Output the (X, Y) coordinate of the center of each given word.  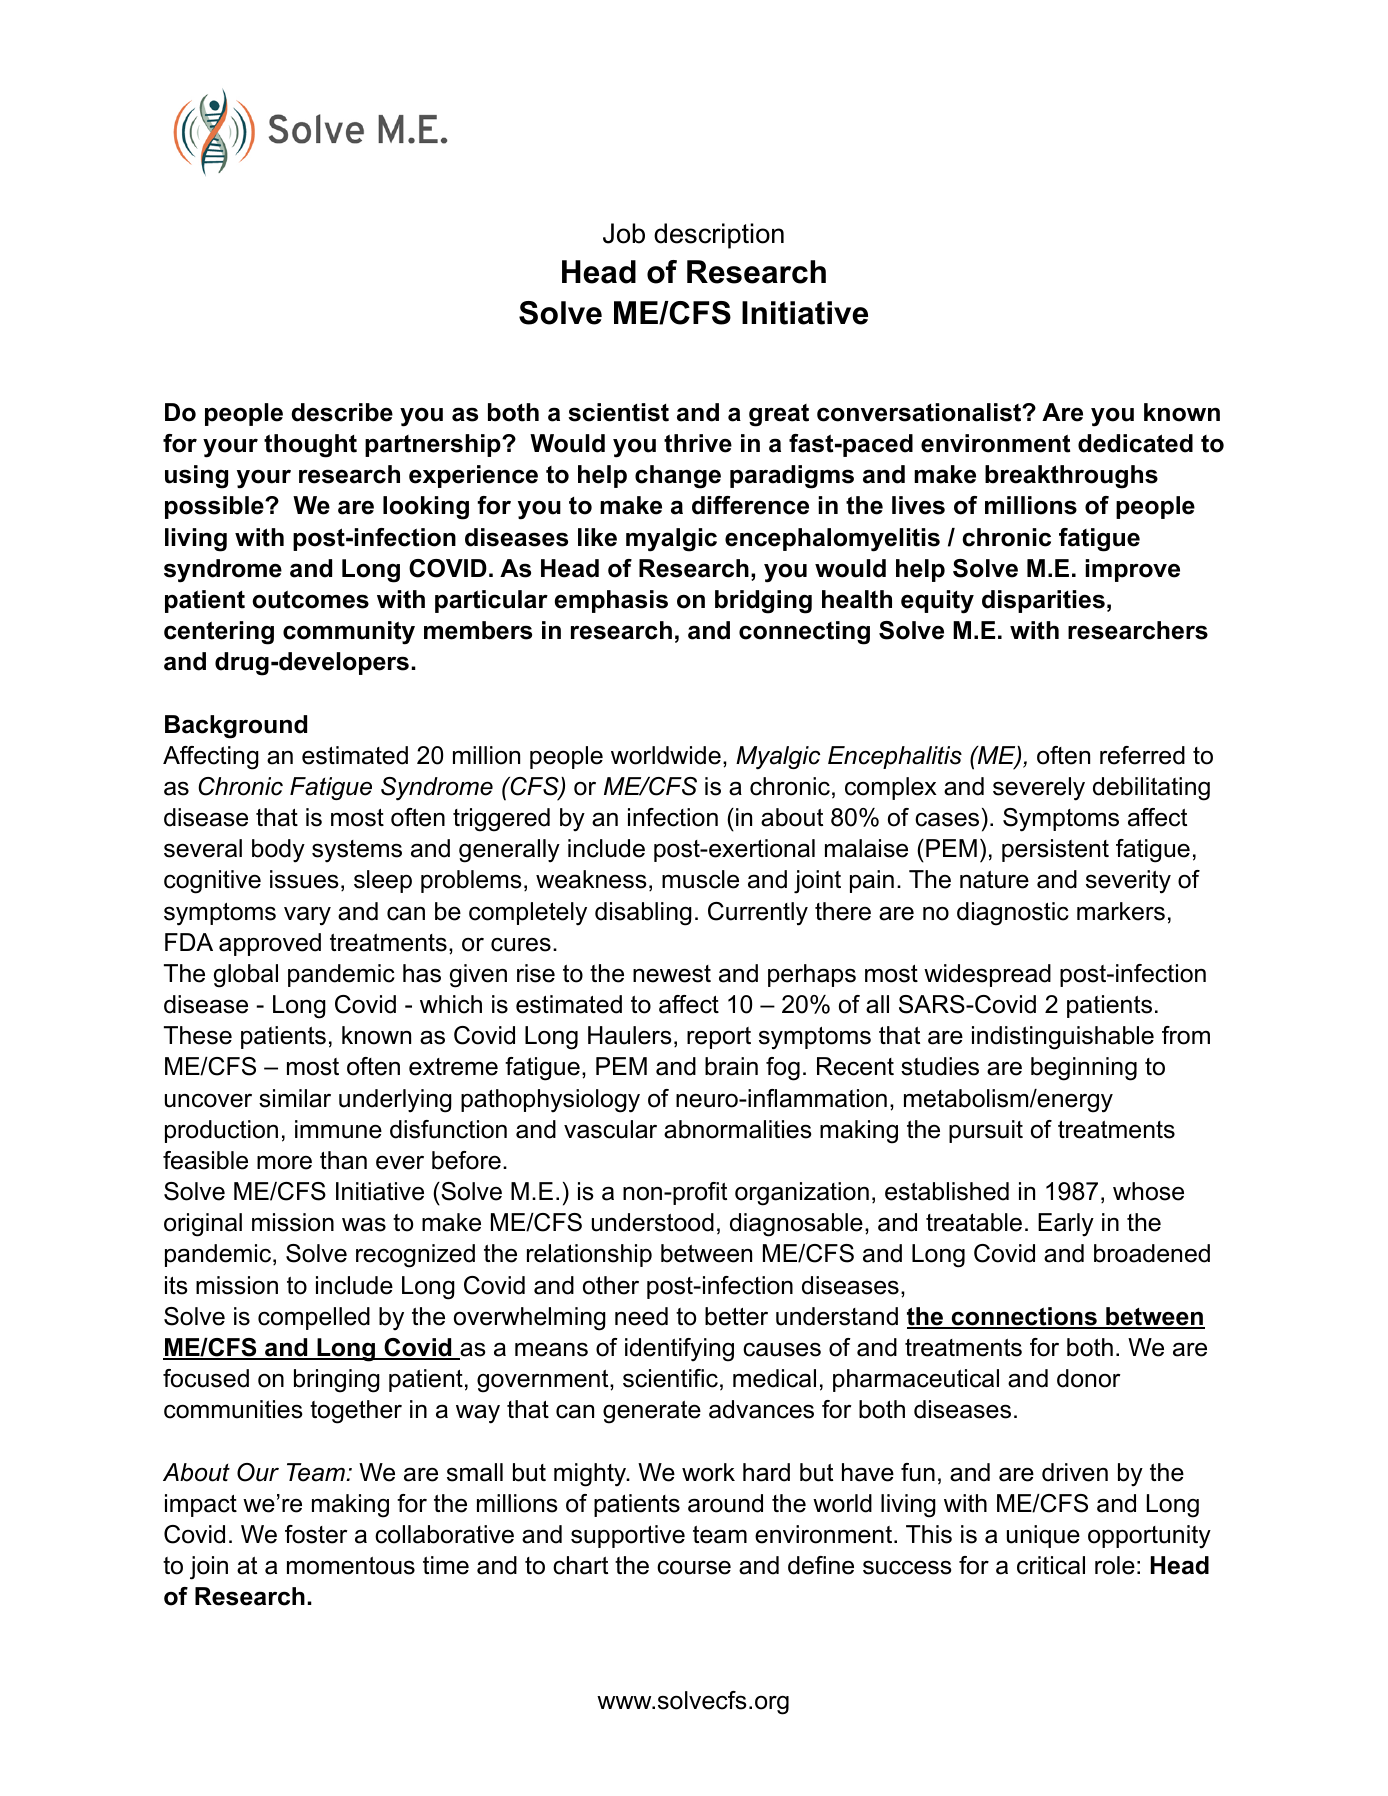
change (678, 477)
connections (1024, 1317)
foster (316, 1534)
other (611, 1285)
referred (1142, 755)
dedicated (1135, 443)
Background (236, 727)
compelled (314, 1318)
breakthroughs (1071, 477)
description (719, 236)
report (719, 1038)
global (246, 976)
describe (342, 412)
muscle (700, 879)
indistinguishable (1063, 1038)
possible (215, 507)
